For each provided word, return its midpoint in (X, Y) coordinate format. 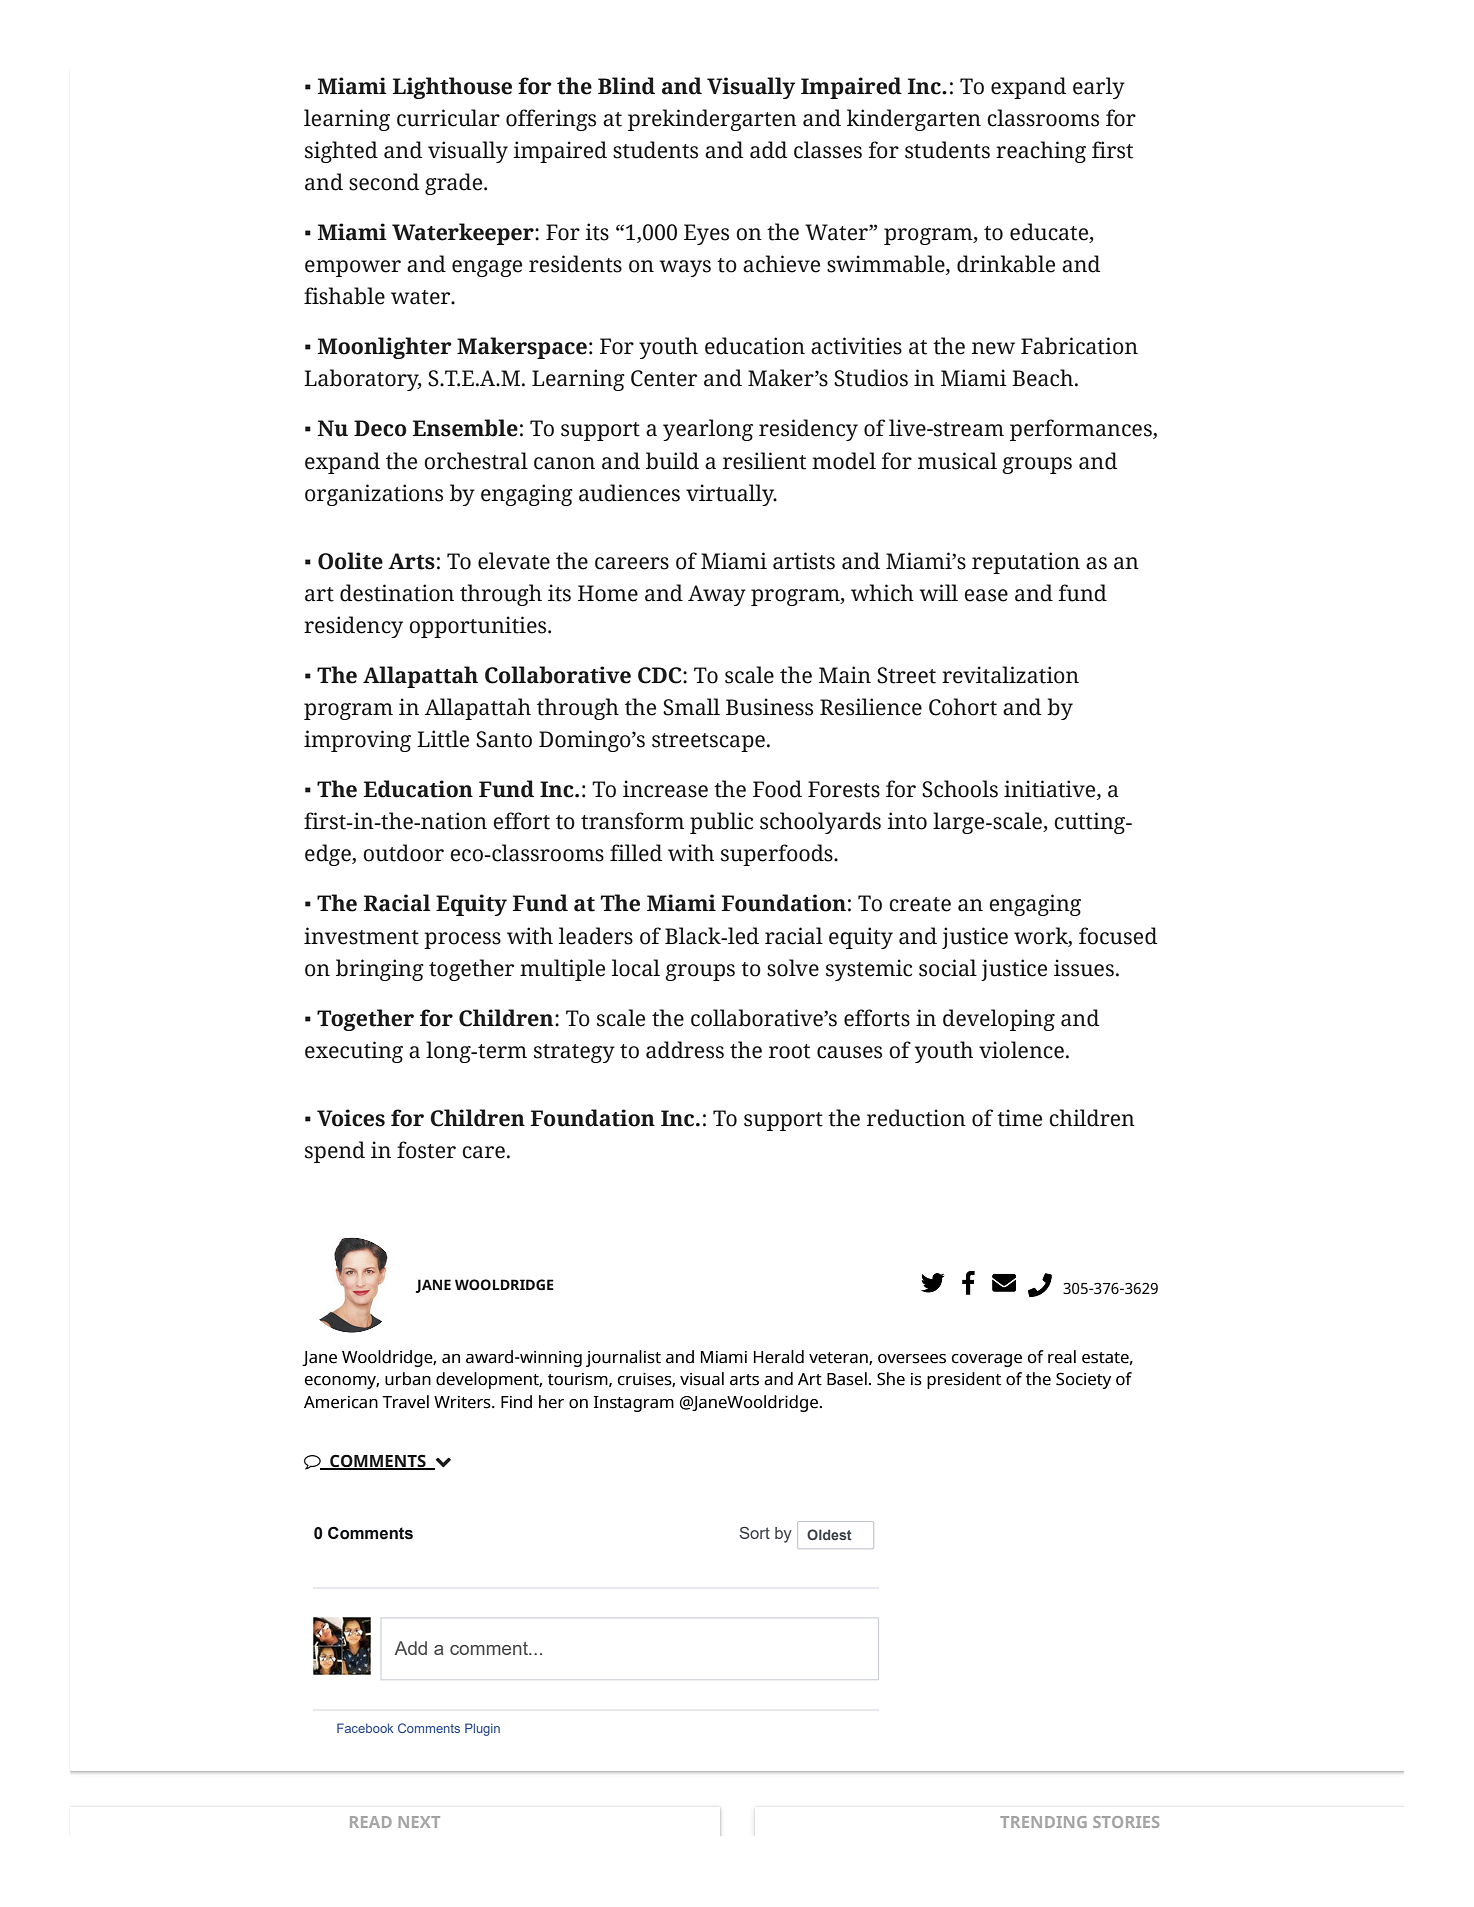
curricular (448, 118)
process (462, 940)
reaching (1041, 152)
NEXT (419, 1822)
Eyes (706, 234)
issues (1084, 968)
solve (793, 968)
